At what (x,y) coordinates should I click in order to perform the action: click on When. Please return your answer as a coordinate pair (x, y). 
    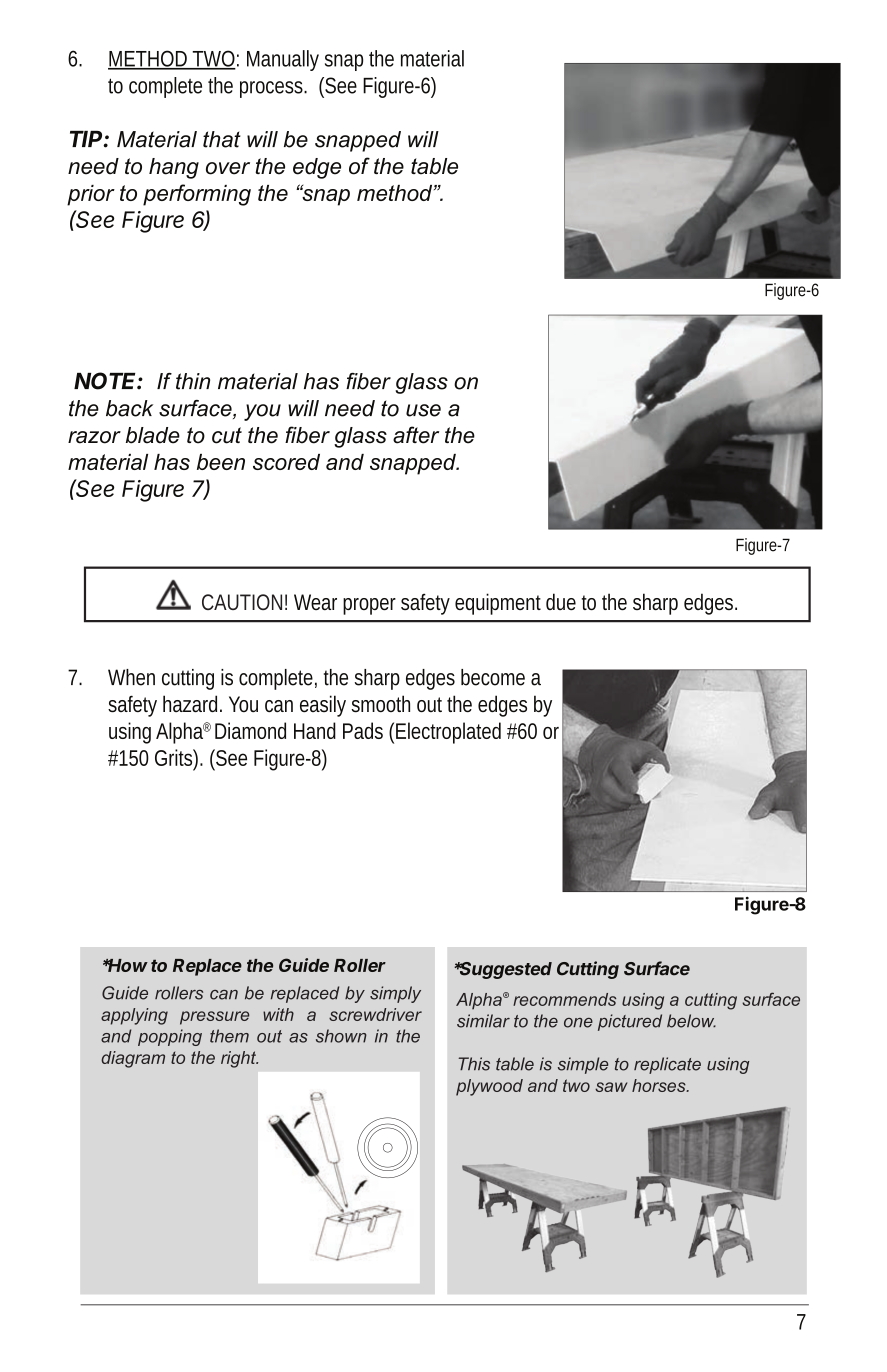
    Looking at the image, I should click on (131, 677).
